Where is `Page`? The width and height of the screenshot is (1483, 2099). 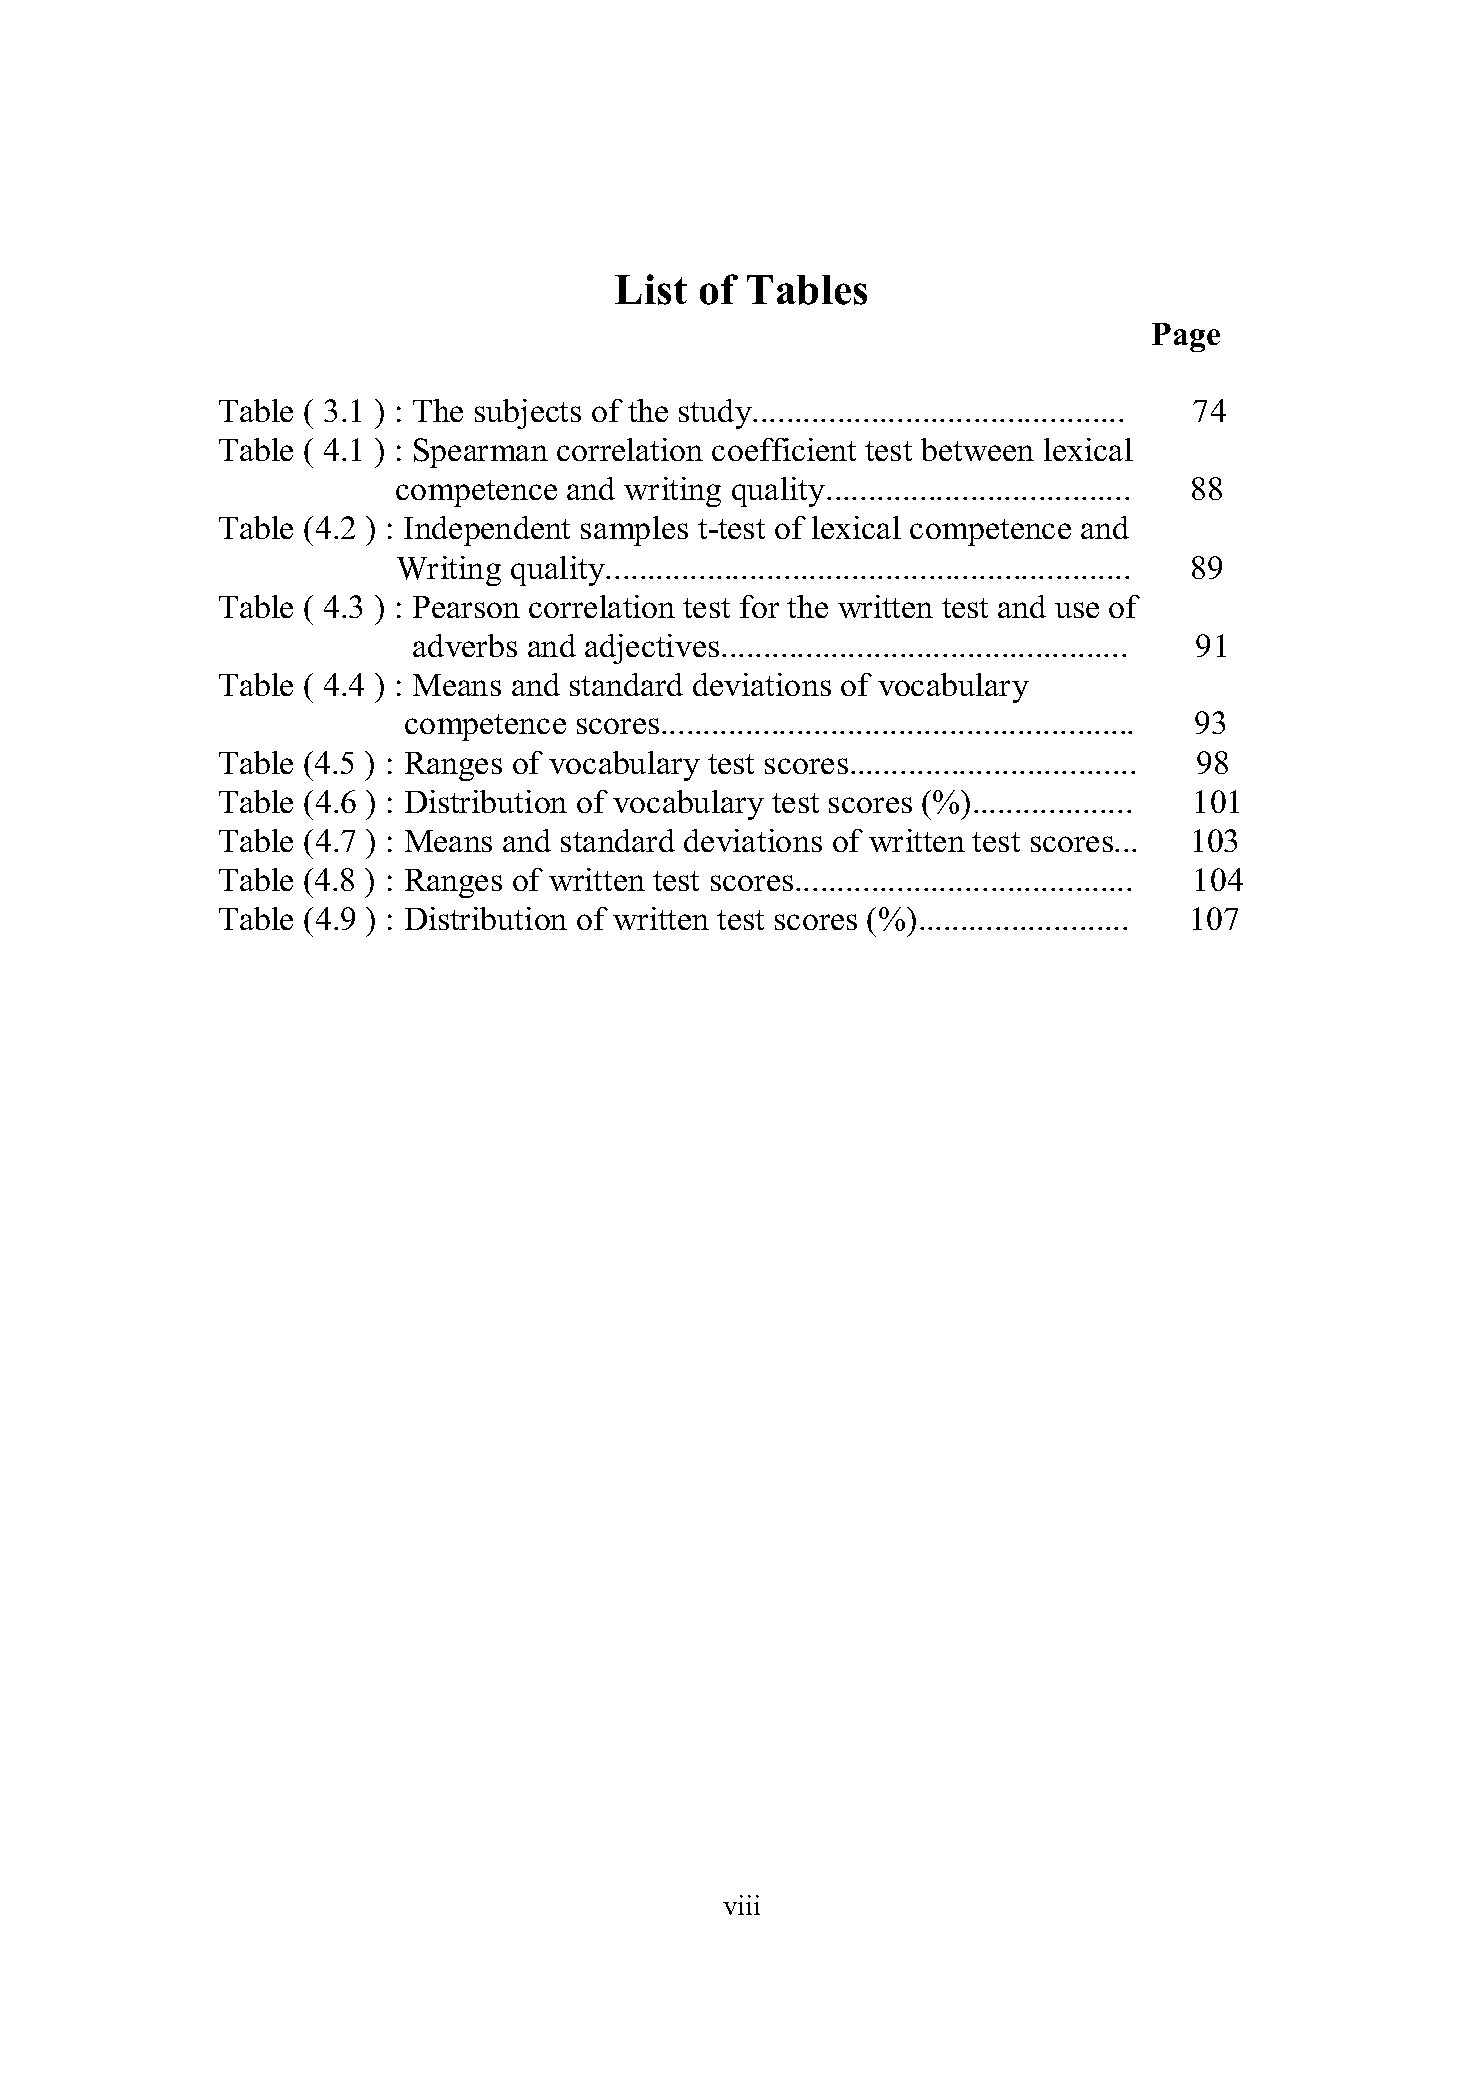
Page is located at coordinates (1186, 337).
